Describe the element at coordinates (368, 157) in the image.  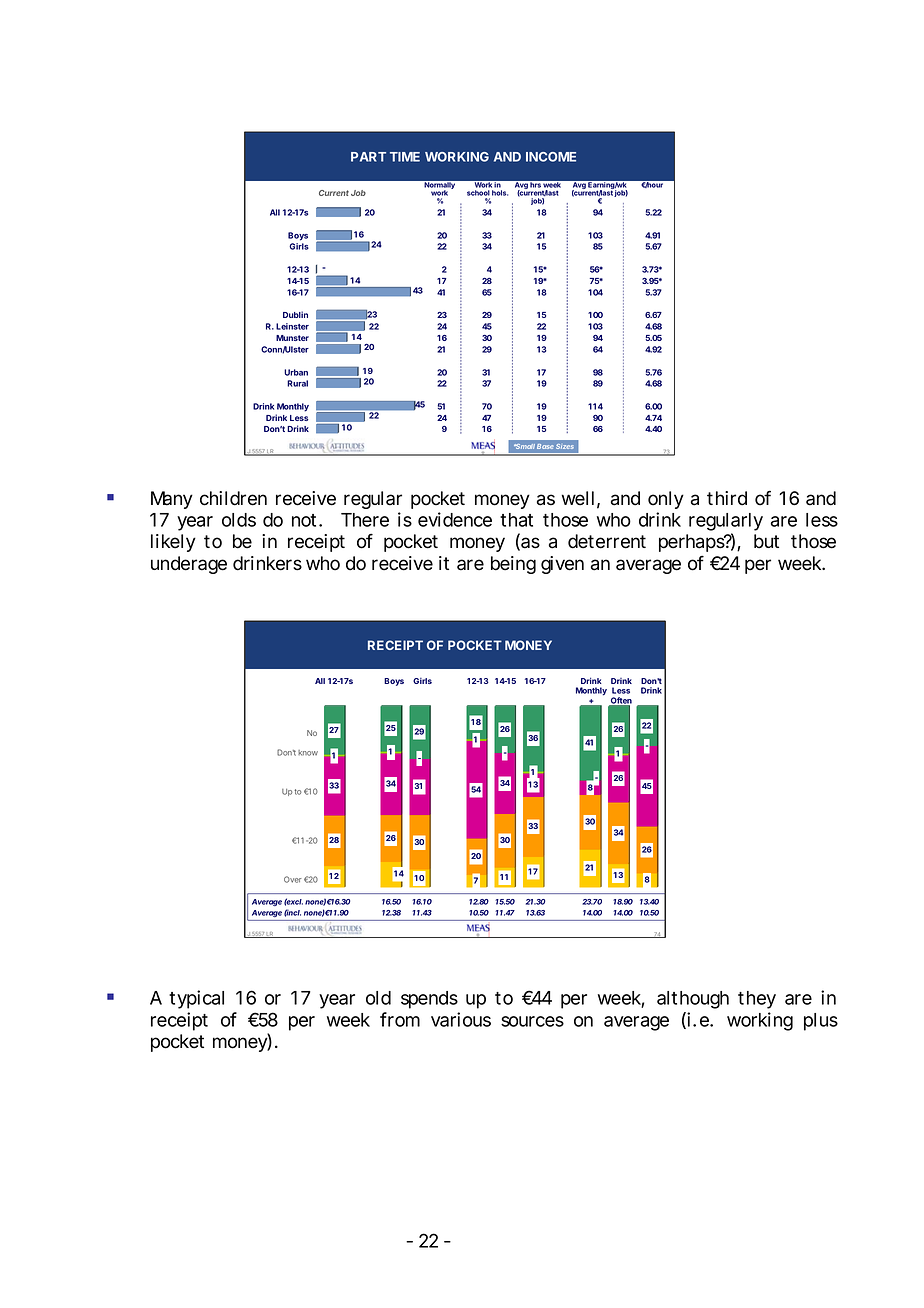
I see `PART` at that location.
